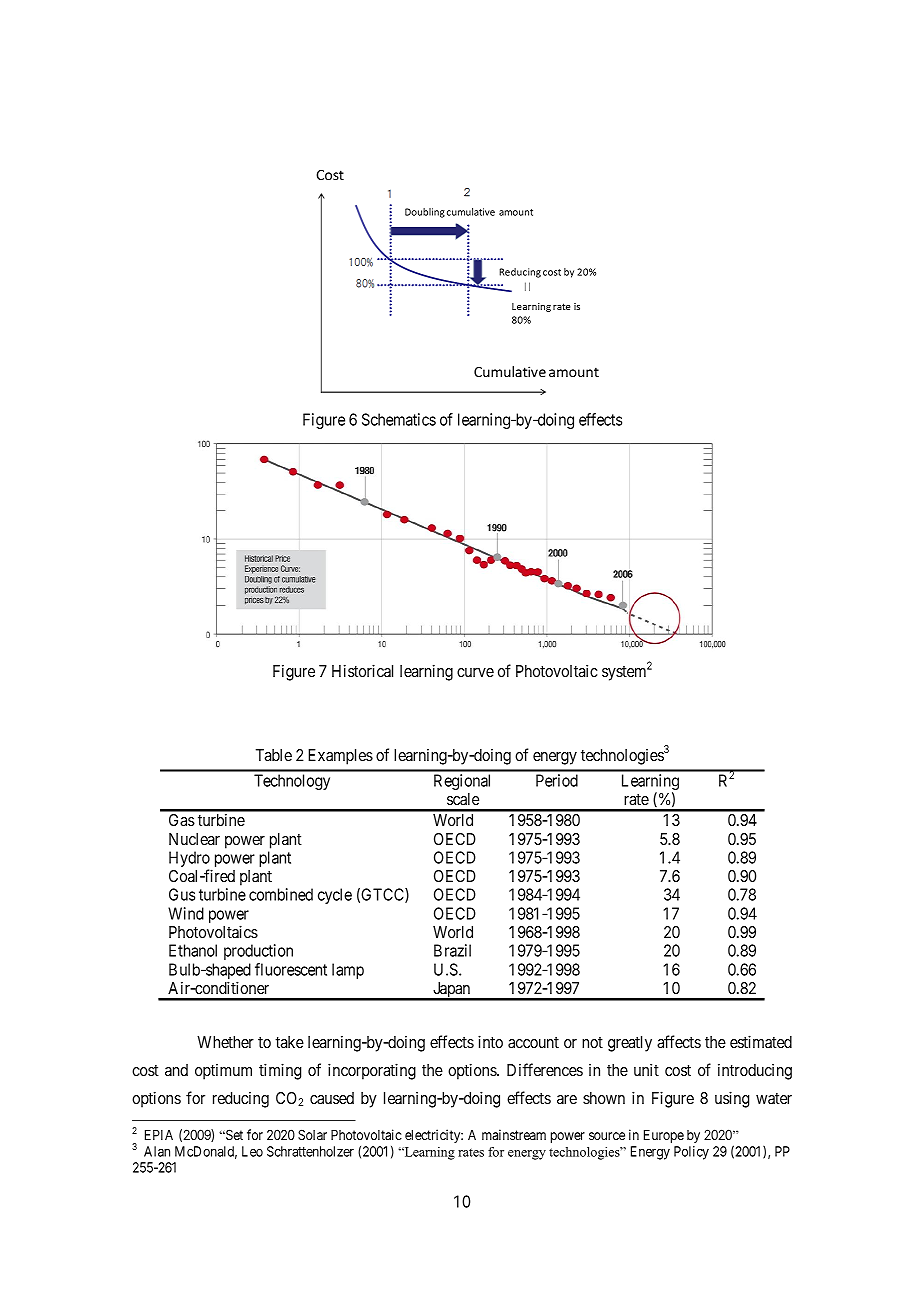 The width and height of the image is (924, 1308). I want to click on Historical, so click(362, 670).
